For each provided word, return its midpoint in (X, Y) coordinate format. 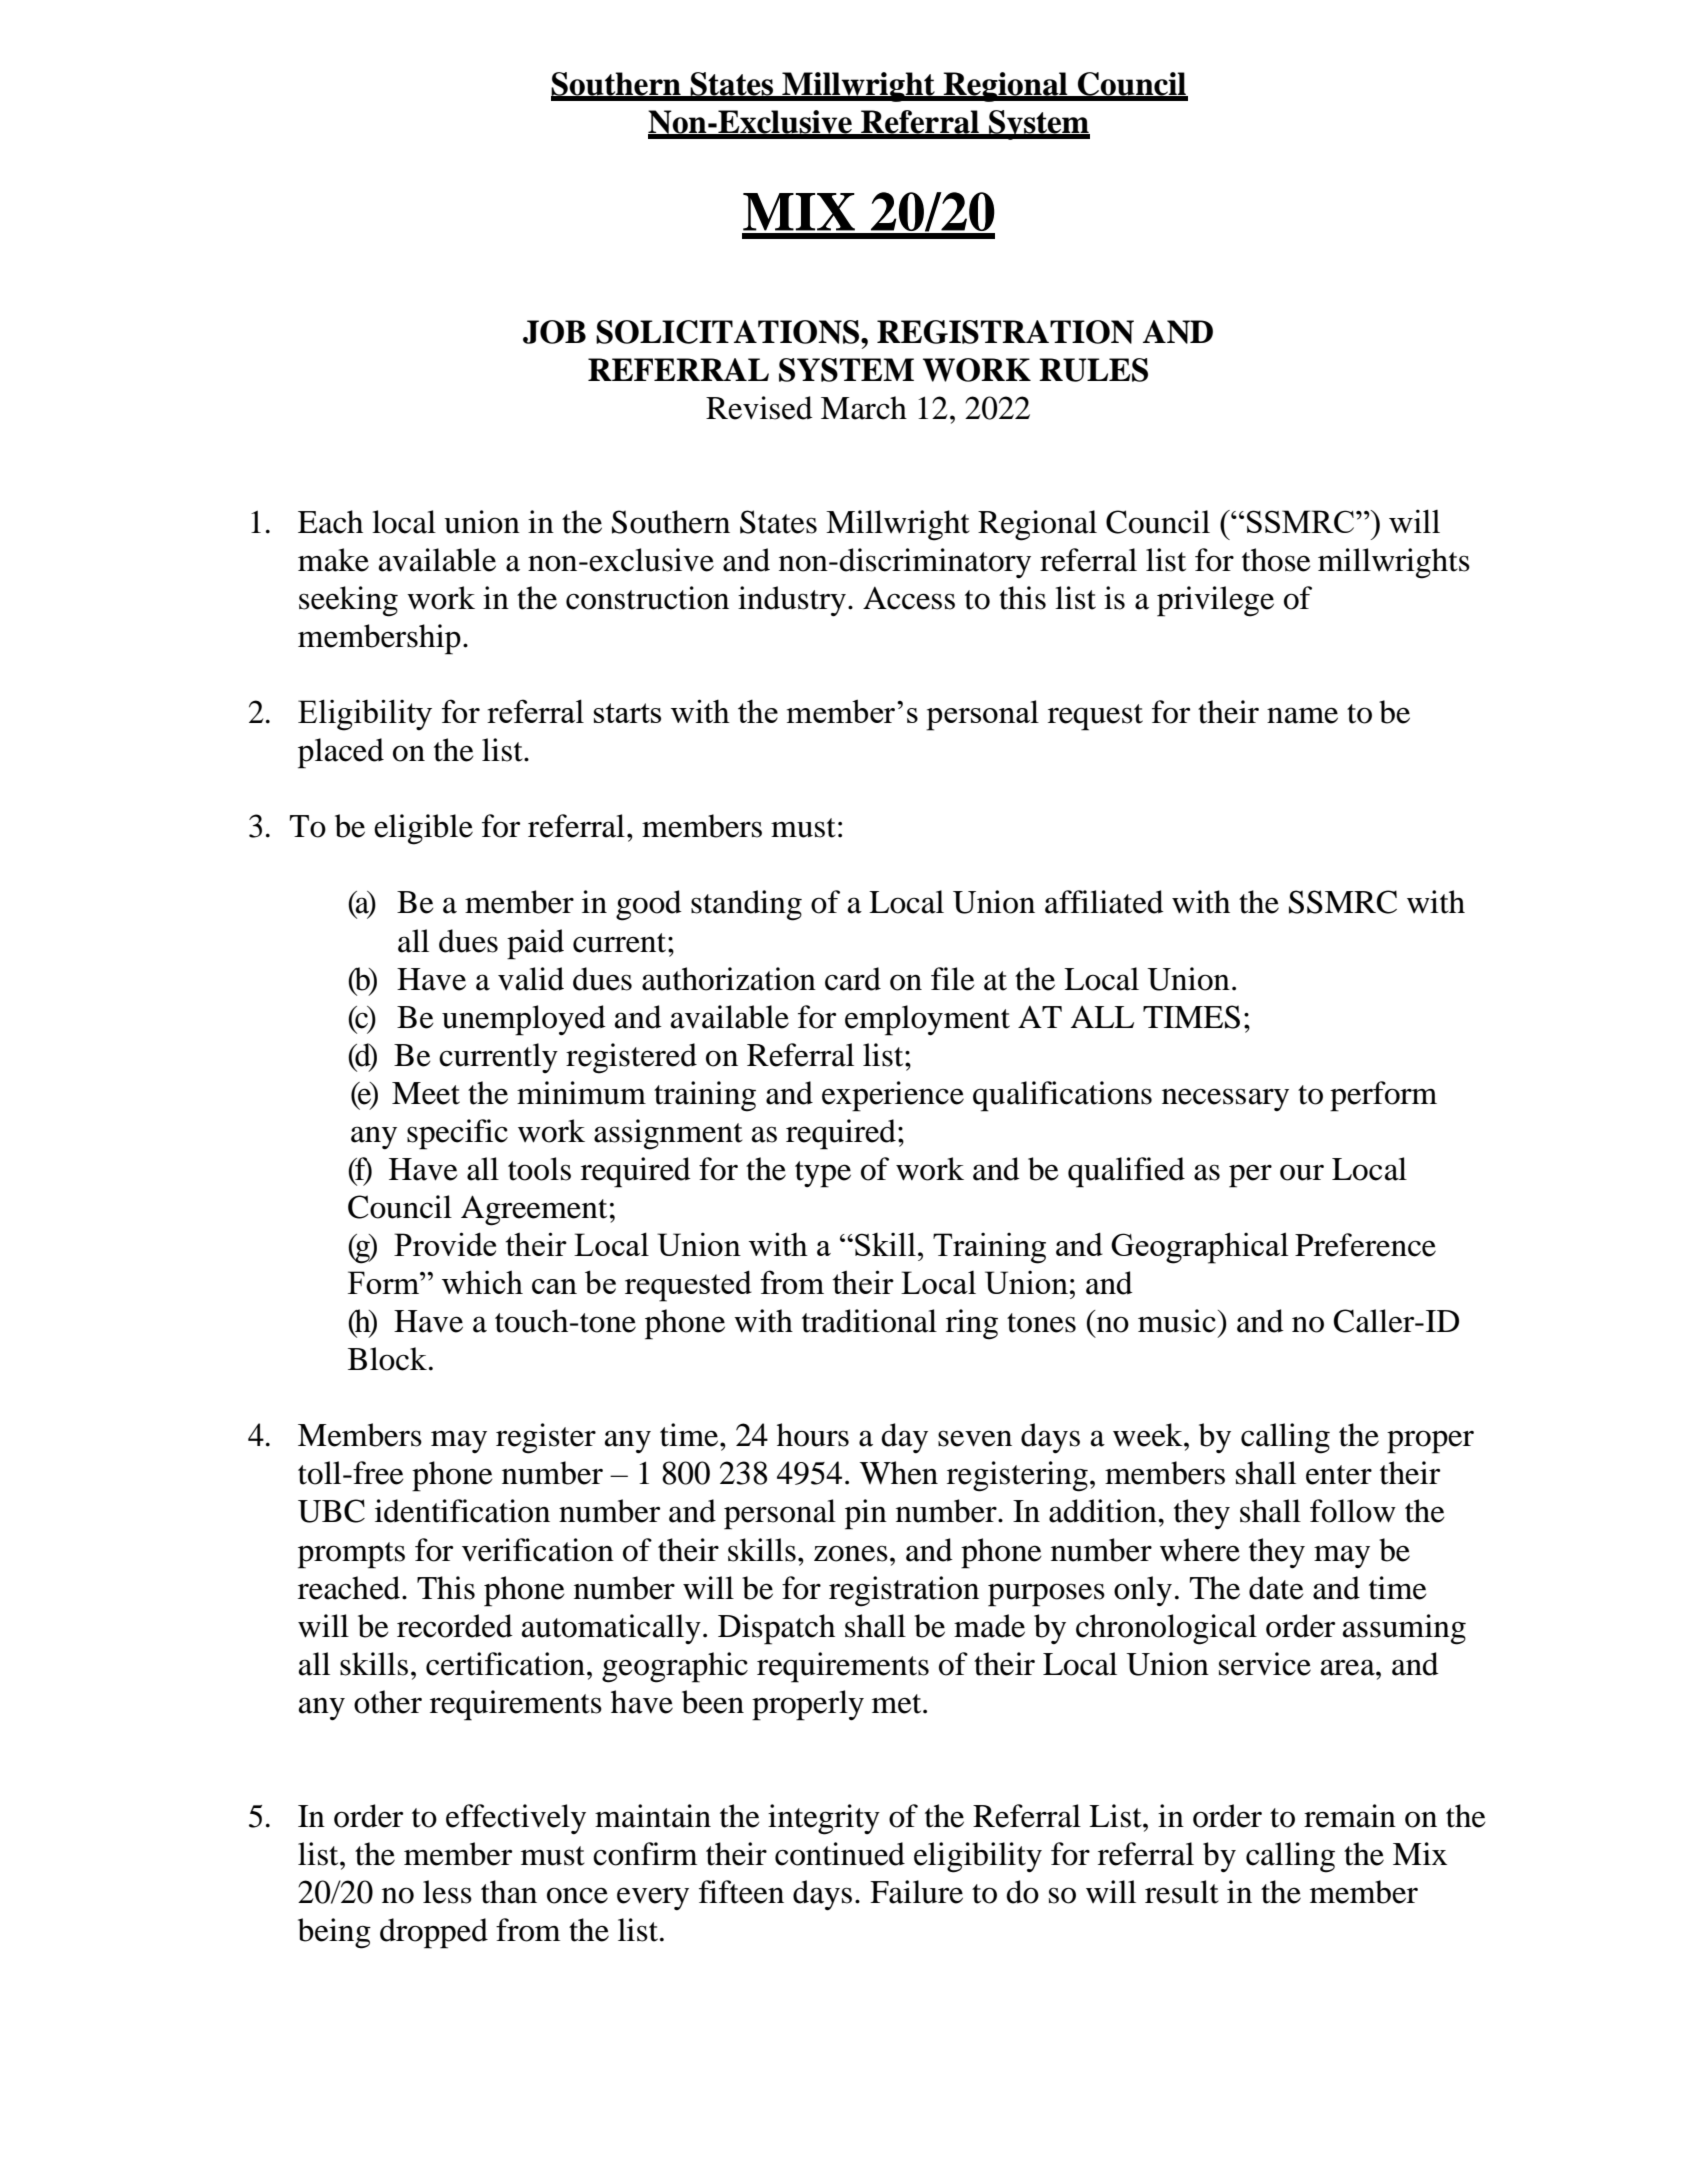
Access (909, 598)
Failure (916, 1892)
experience (893, 1096)
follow (1353, 1511)
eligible (423, 829)
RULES (1093, 370)
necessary (1225, 1099)
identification (462, 1511)
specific (457, 1134)
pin (866, 1514)
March (864, 408)
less (447, 1892)
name (1302, 715)
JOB (554, 332)
